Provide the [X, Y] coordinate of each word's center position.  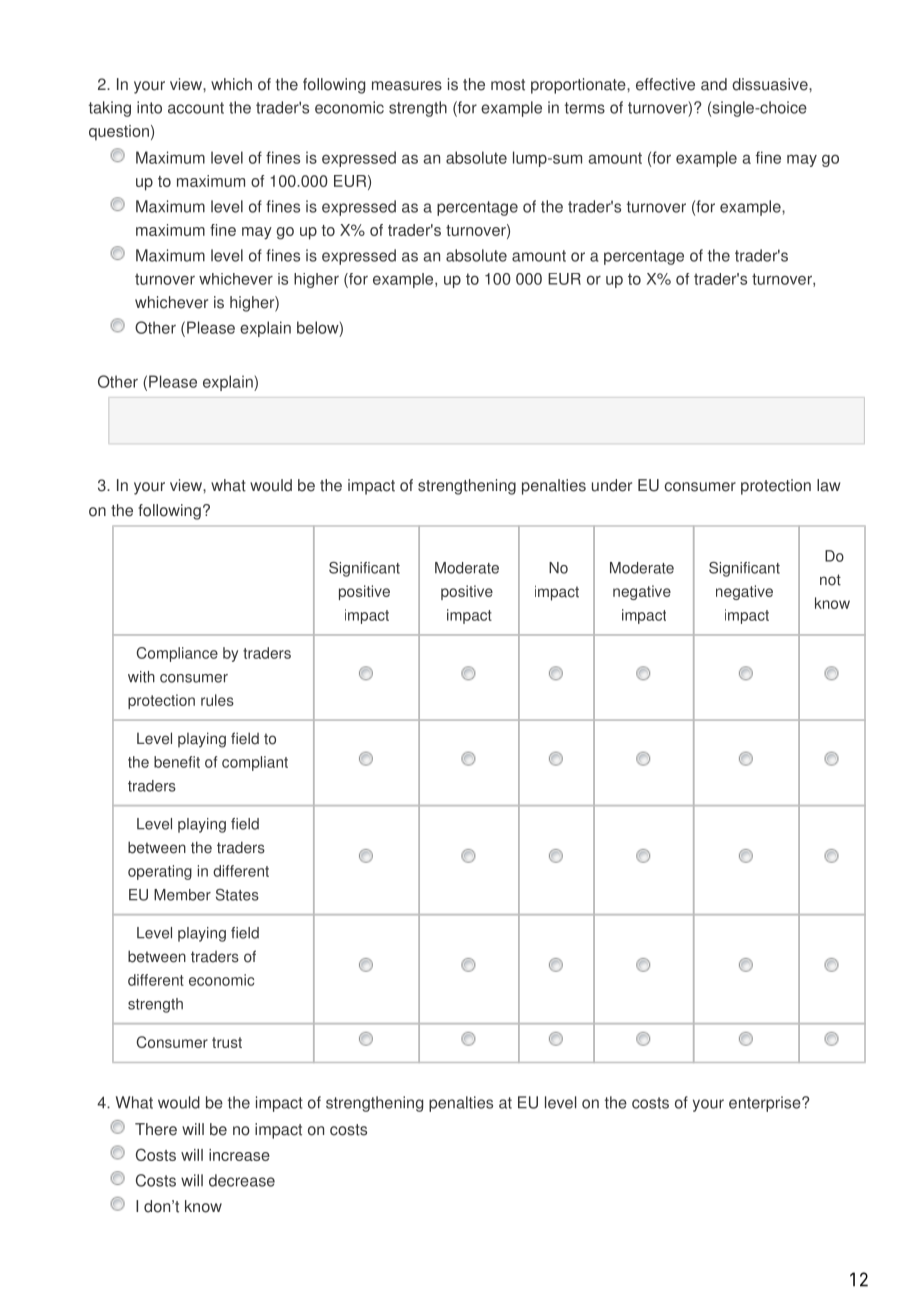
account [196, 108]
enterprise [766, 1104]
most [508, 85]
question [119, 133]
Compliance [177, 654]
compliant [255, 763]
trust [227, 1042]
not [830, 580]
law [829, 485]
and [714, 84]
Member [182, 895]
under [612, 485]
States [237, 895]
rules [217, 700]
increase [239, 1155]
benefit [177, 762]
